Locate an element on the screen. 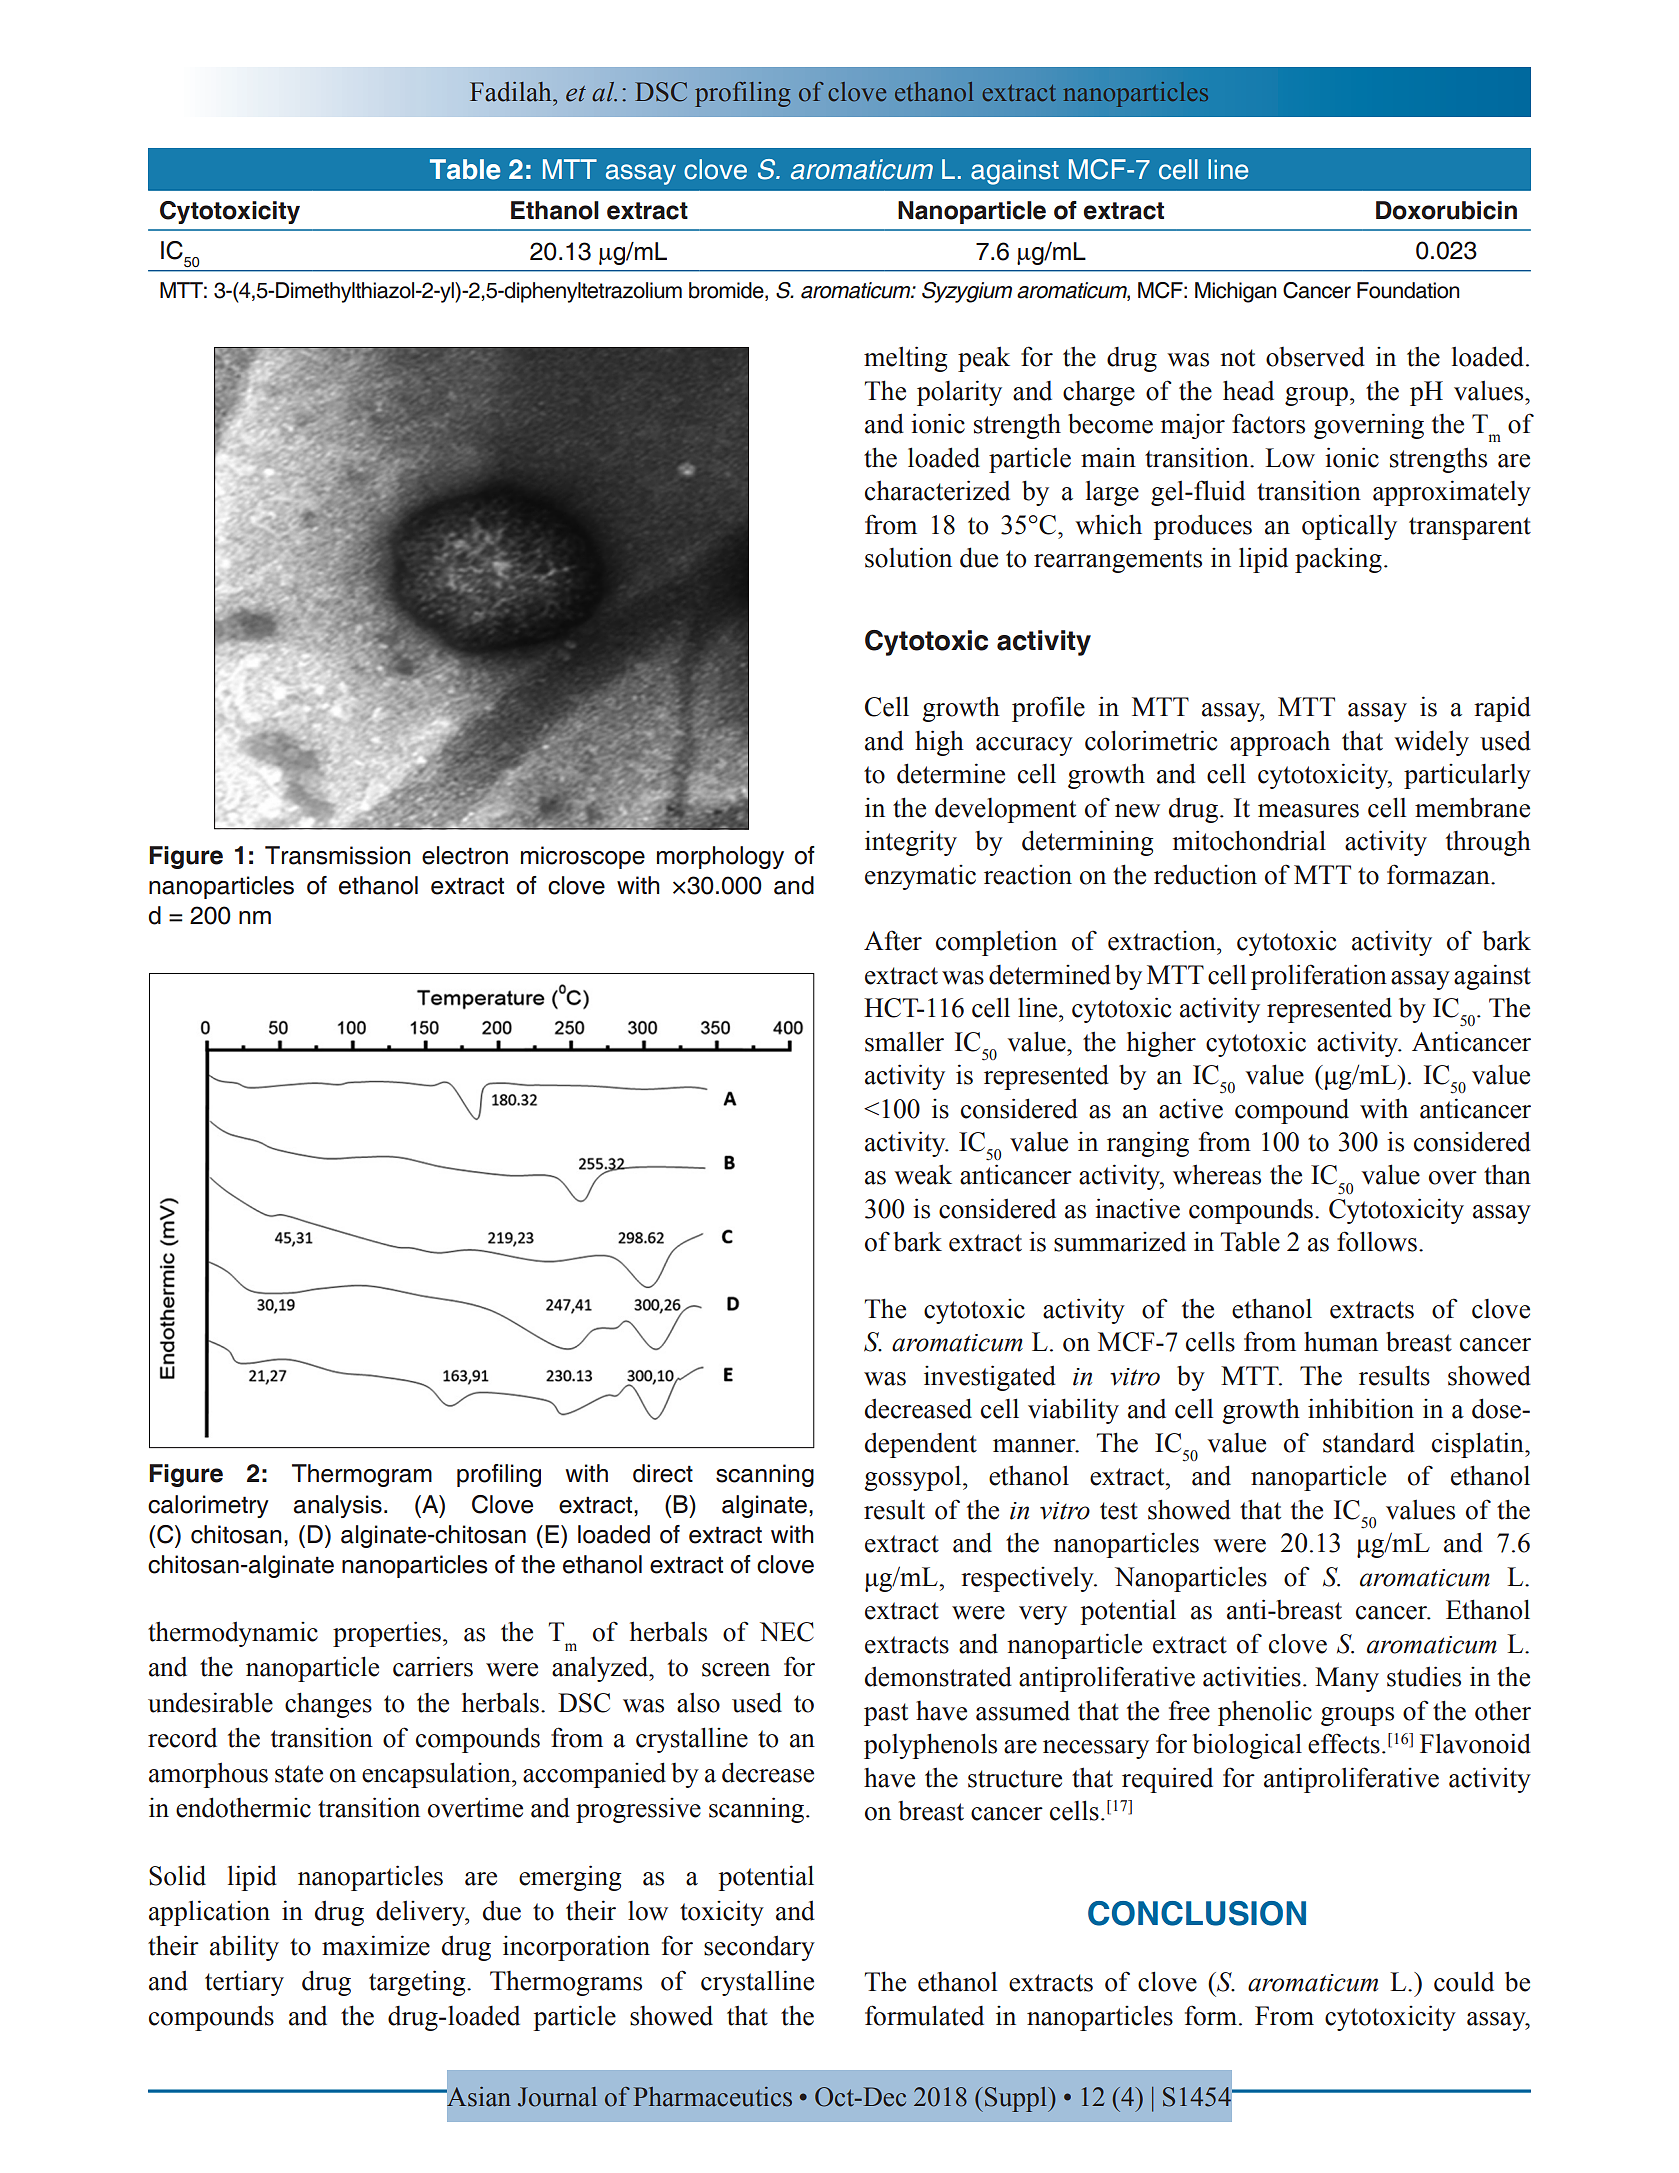 This screenshot has width=1679, height=2173. could is located at coordinates (1464, 1981).
